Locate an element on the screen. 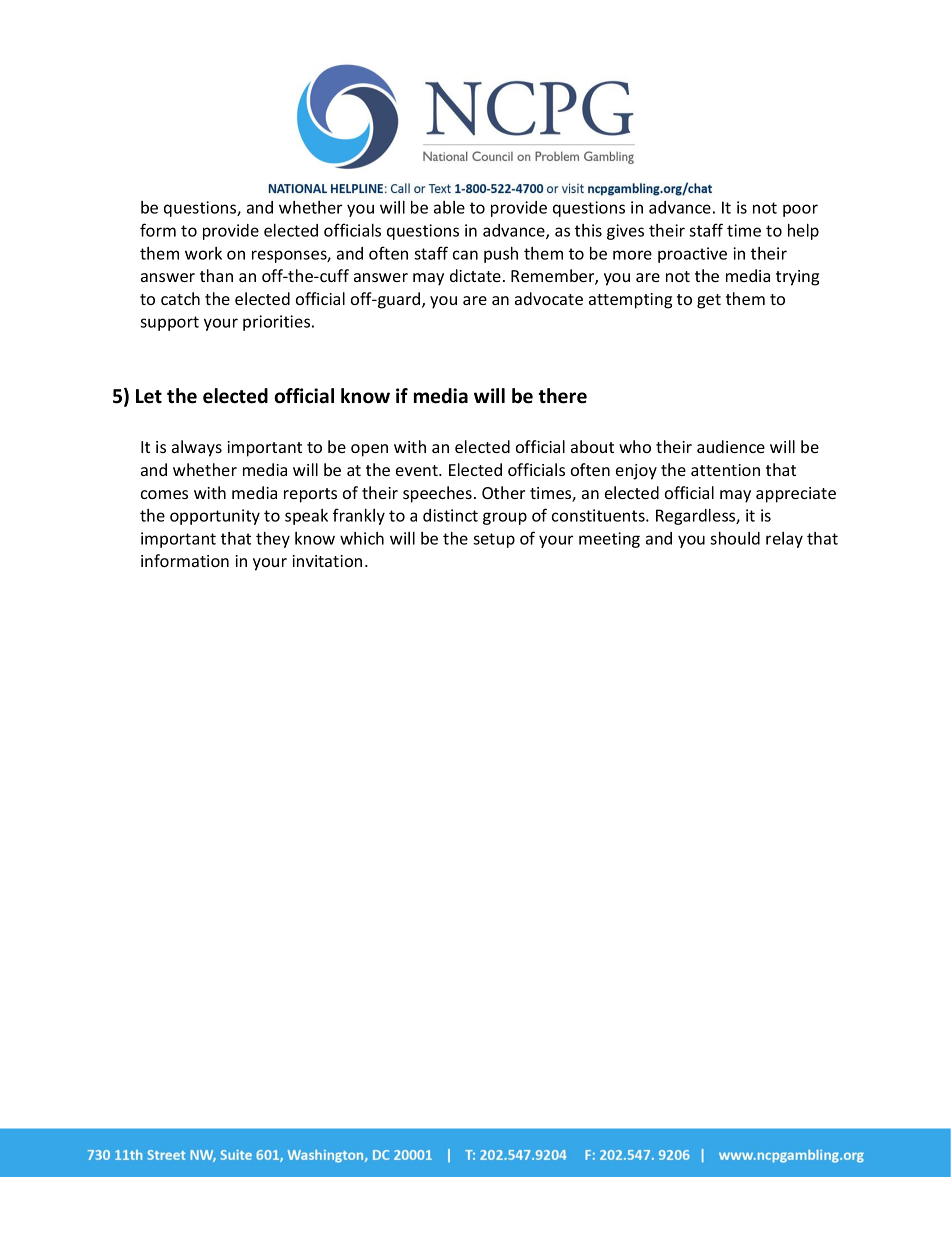 The height and width of the screenshot is (1233, 952). able is located at coordinates (449, 207).
